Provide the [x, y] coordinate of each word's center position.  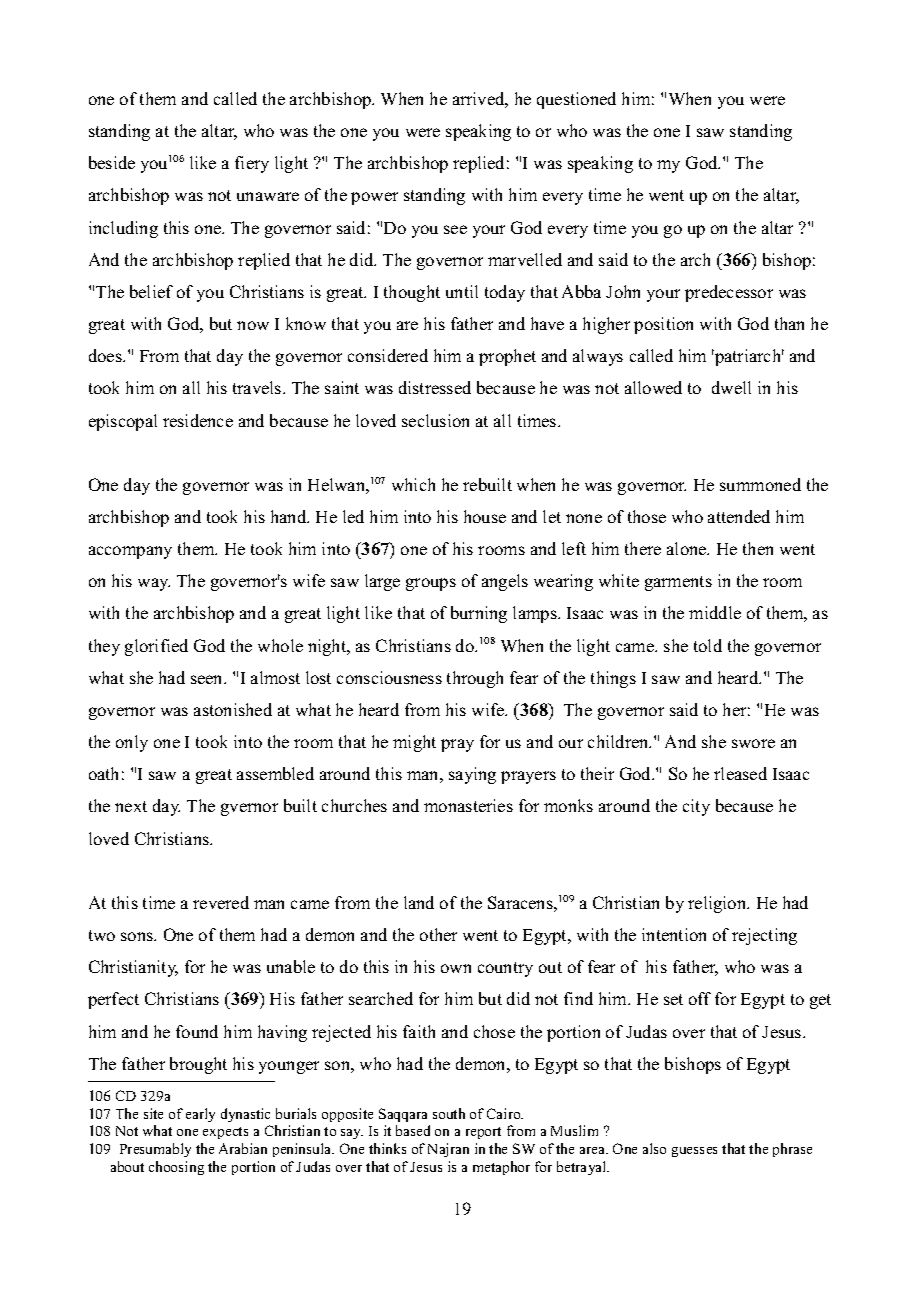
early [200, 1115]
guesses [694, 1152]
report [483, 1133]
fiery [252, 164]
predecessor [729, 293]
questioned [576, 100]
